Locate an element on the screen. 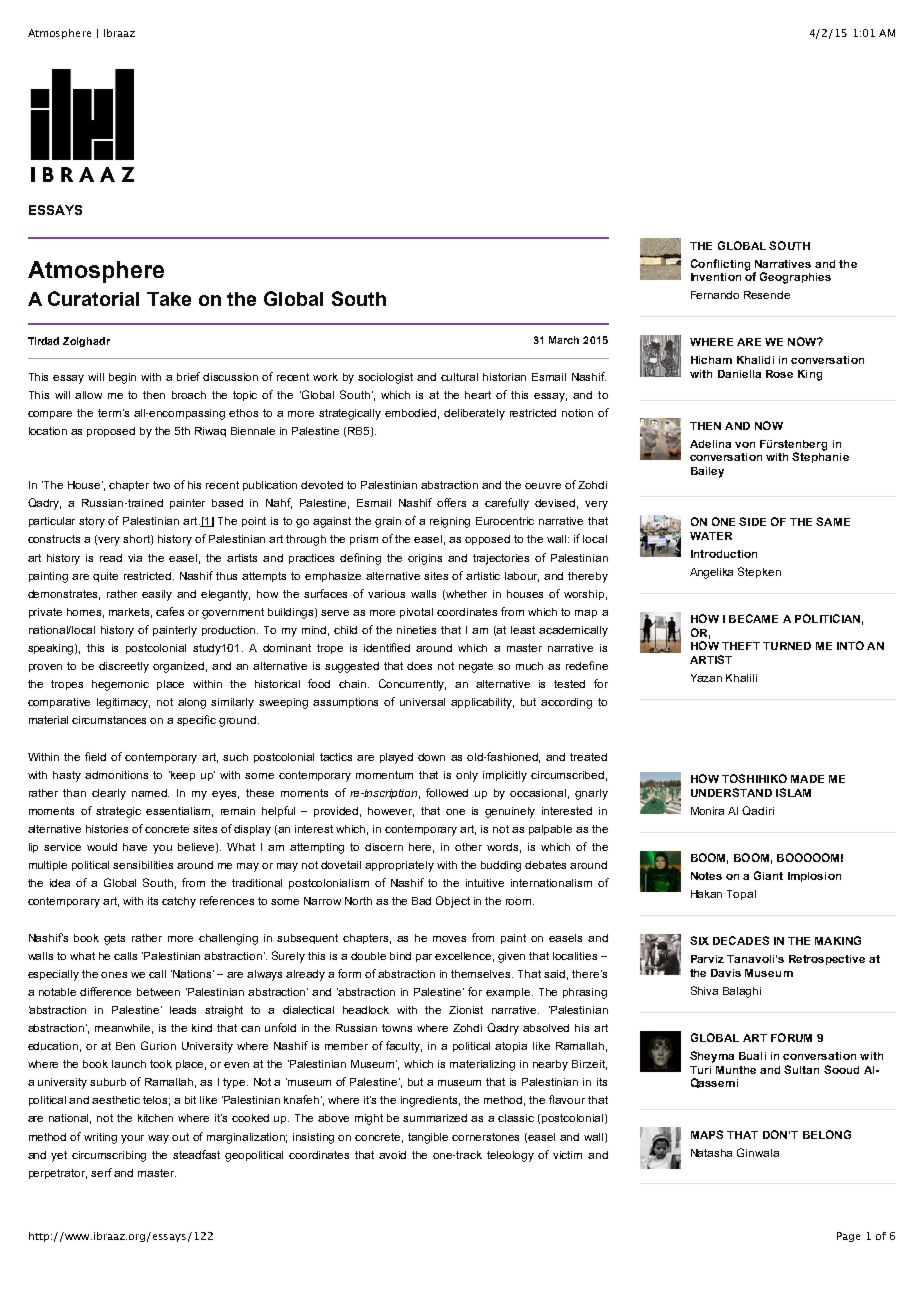  easily is located at coordinates (157, 595).
